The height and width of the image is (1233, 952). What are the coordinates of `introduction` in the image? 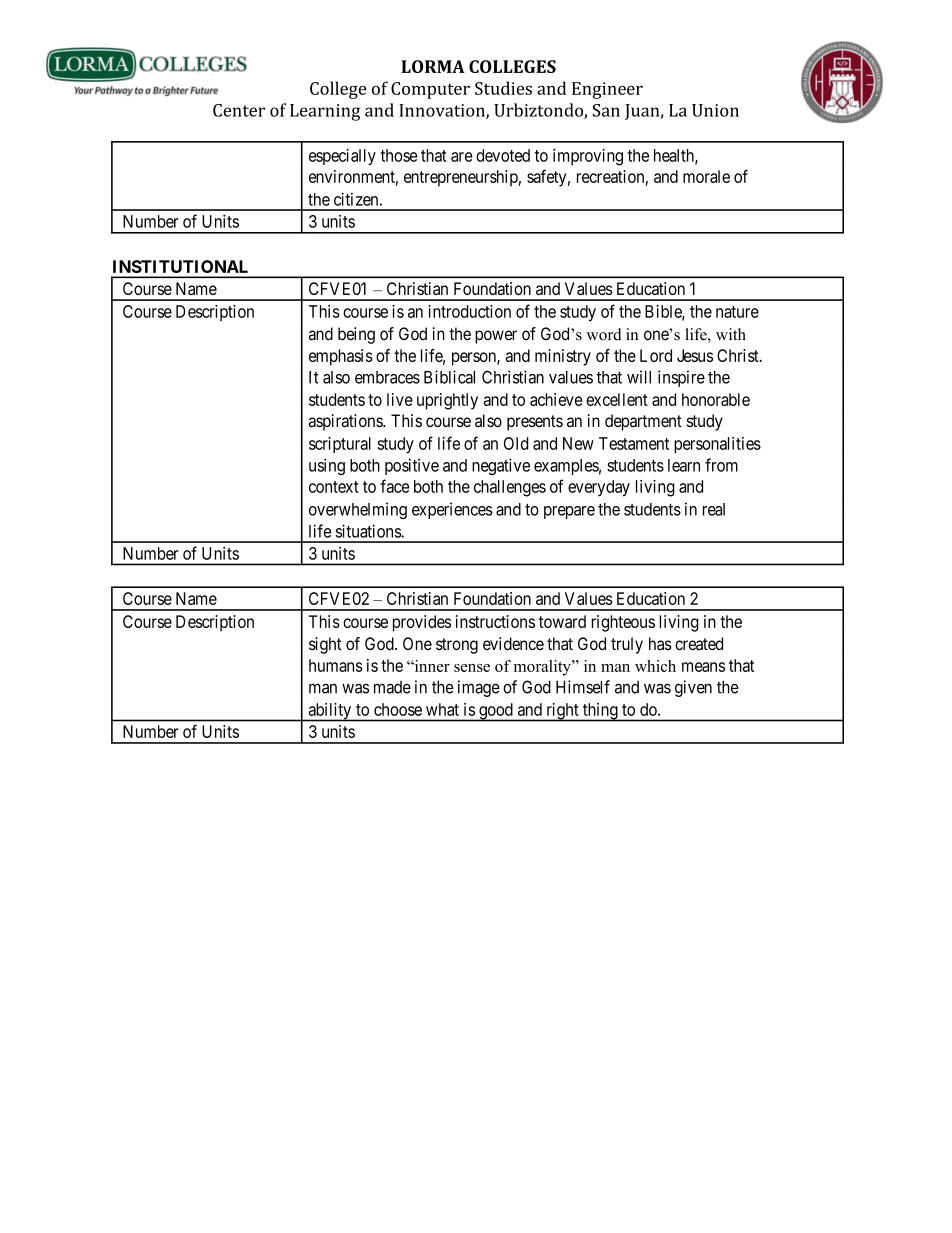 It's located at (469, 311).
